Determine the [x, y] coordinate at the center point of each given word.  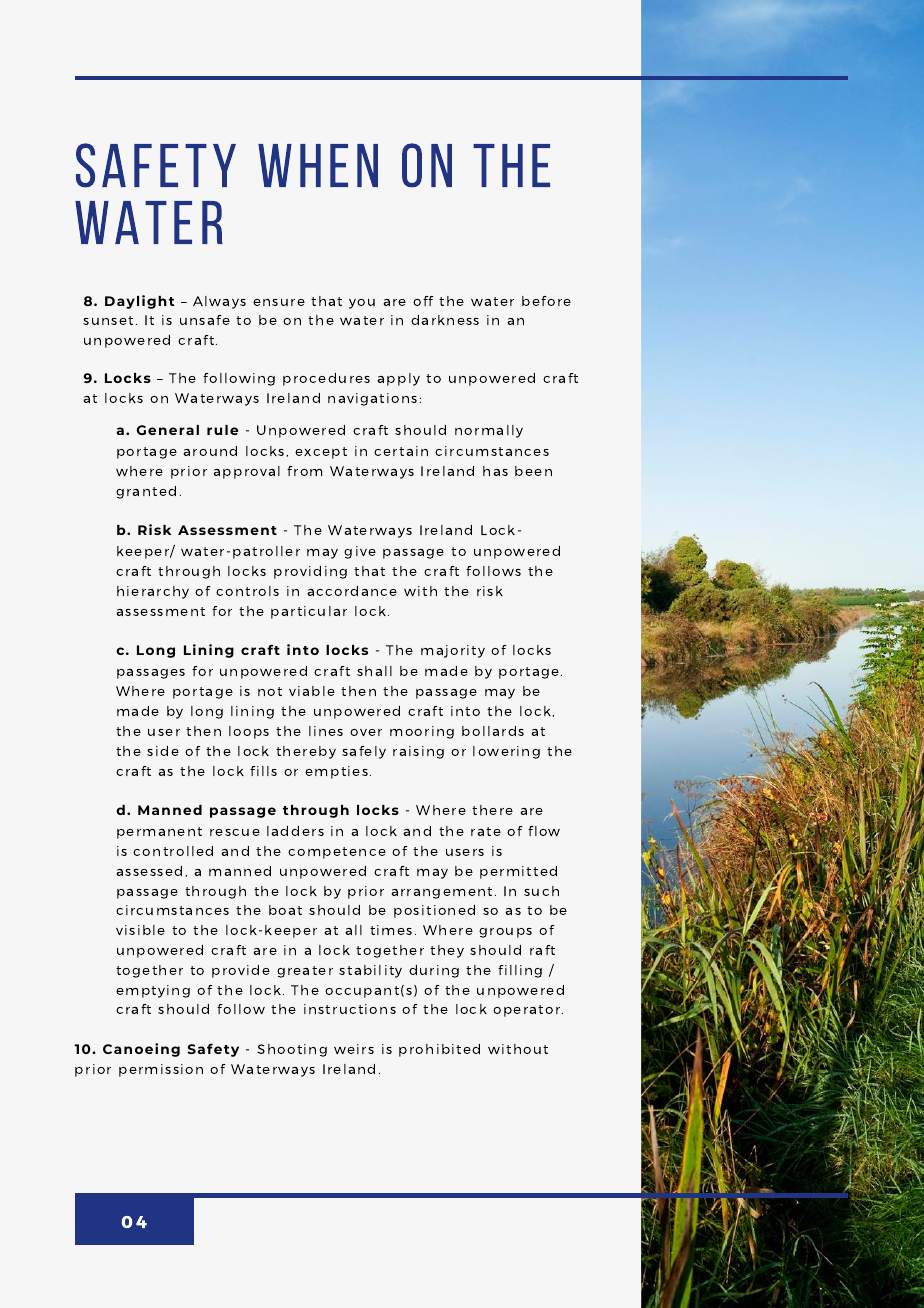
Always [219, 302]
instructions [350, 1009]
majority [453, 651]
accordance [352, 591]
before [546, 301]
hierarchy [153, 592]
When [318, 165]
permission [161, 1070]
